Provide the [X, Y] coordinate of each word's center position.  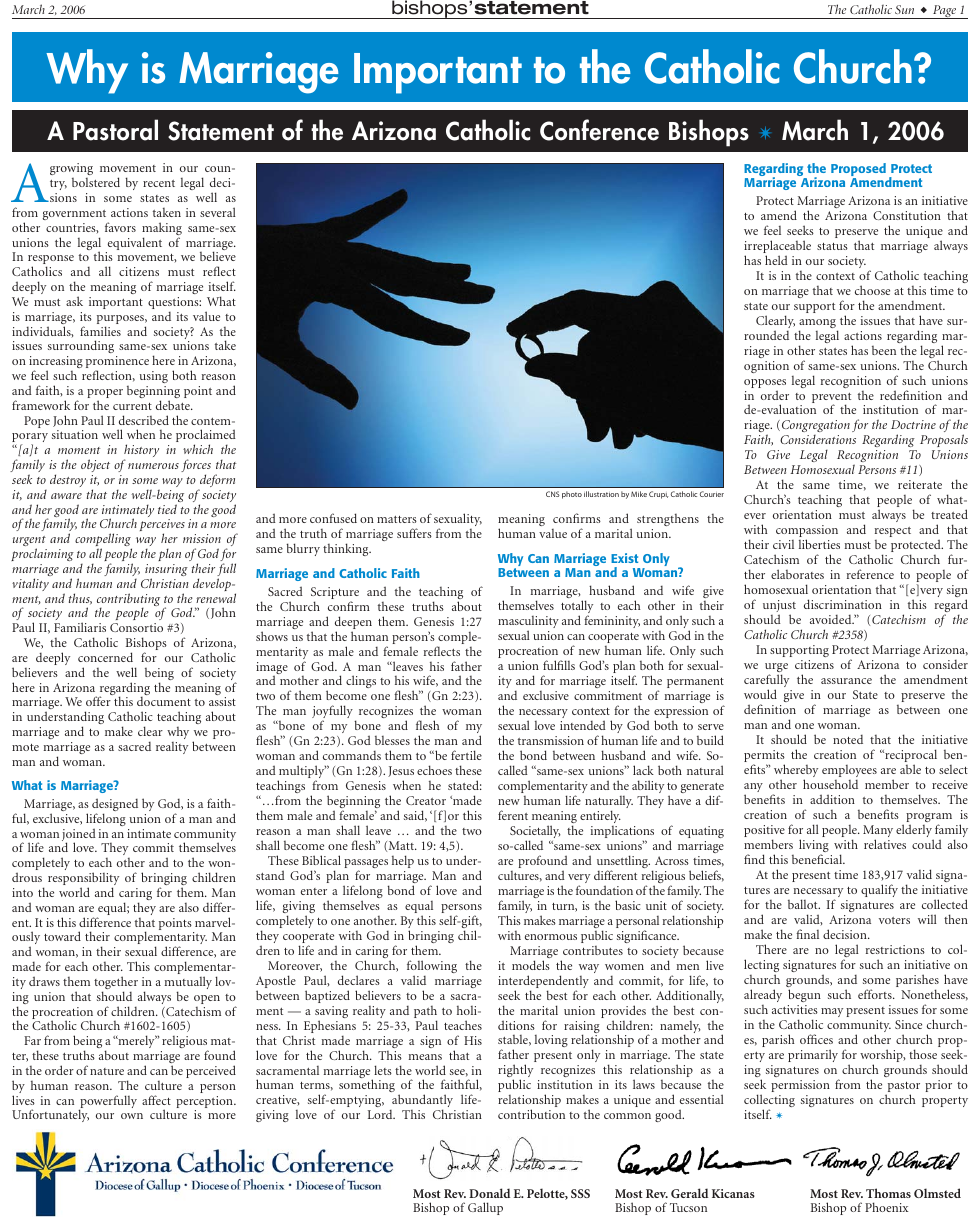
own [132, 1116]
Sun [904, 9]
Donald [489, 1193]
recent [159, 183]
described [144, 420]
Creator [426, 800]
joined [79, 836]
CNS [553, 494]
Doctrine [913, 424]
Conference [599, 130]
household [830, 784]
